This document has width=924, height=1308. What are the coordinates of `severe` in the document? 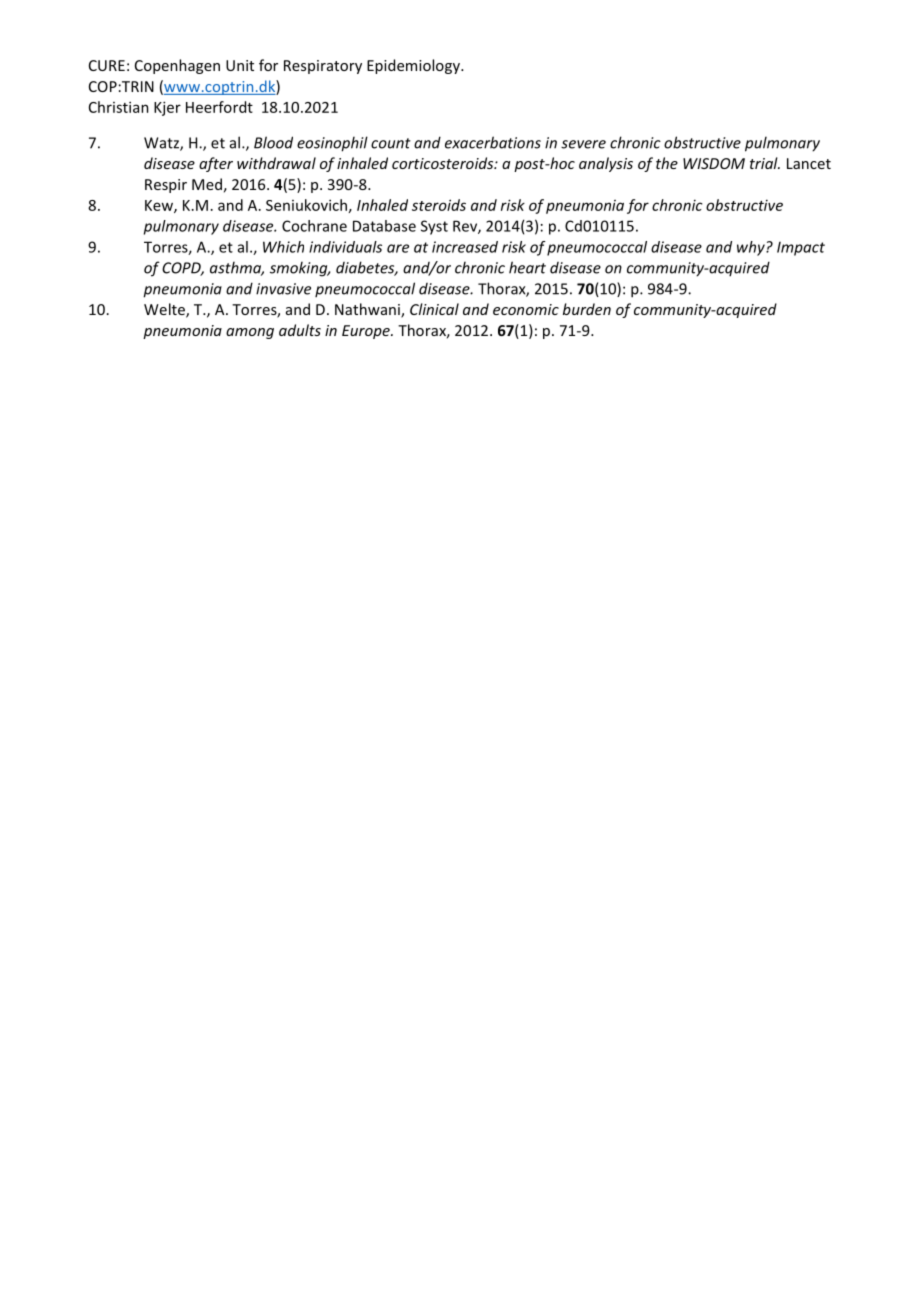 It's located at (583, 144).
